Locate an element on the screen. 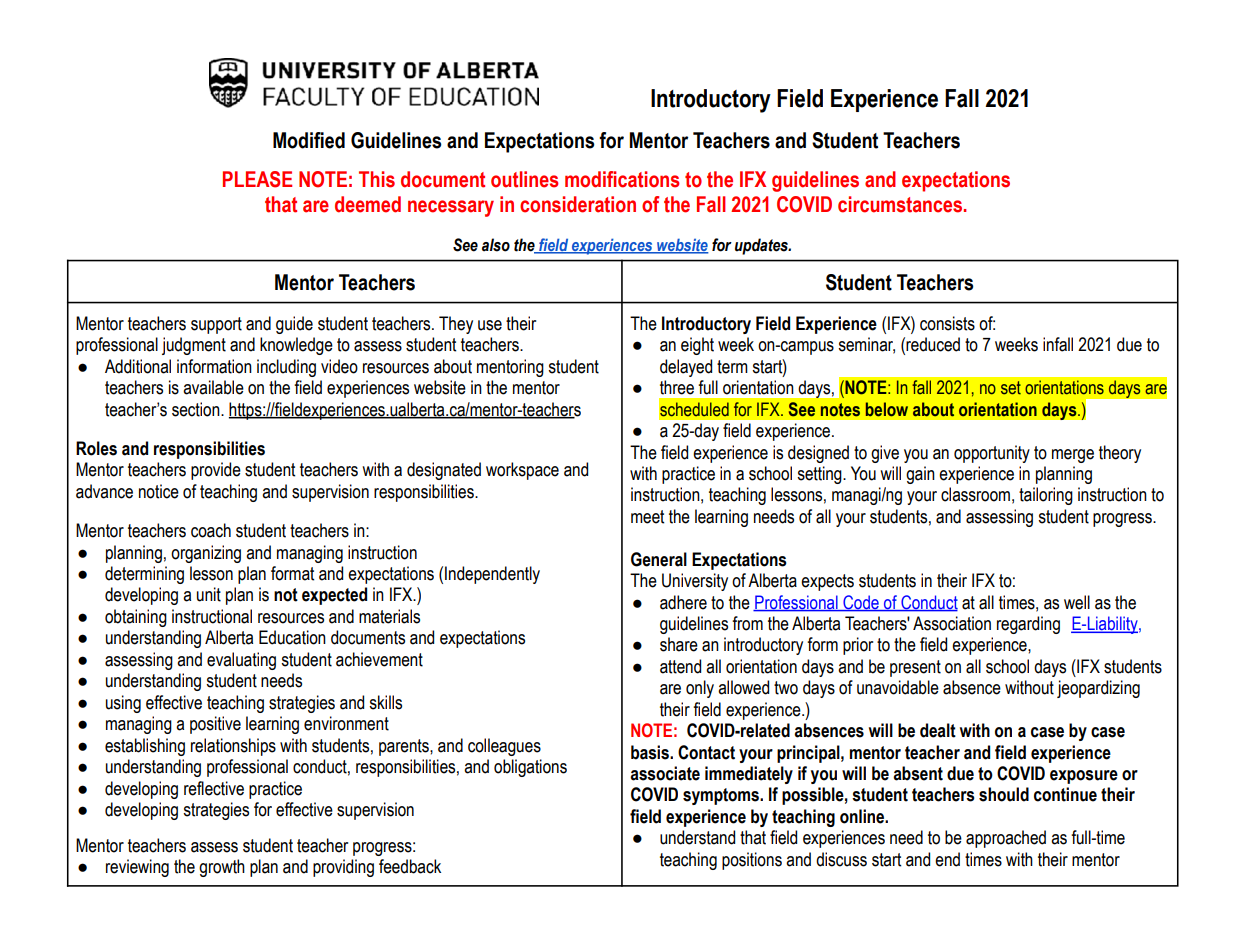 Image resolution: width=1233 pixels, height=952 pixels. modifications is located at coordinates (622, 179).
